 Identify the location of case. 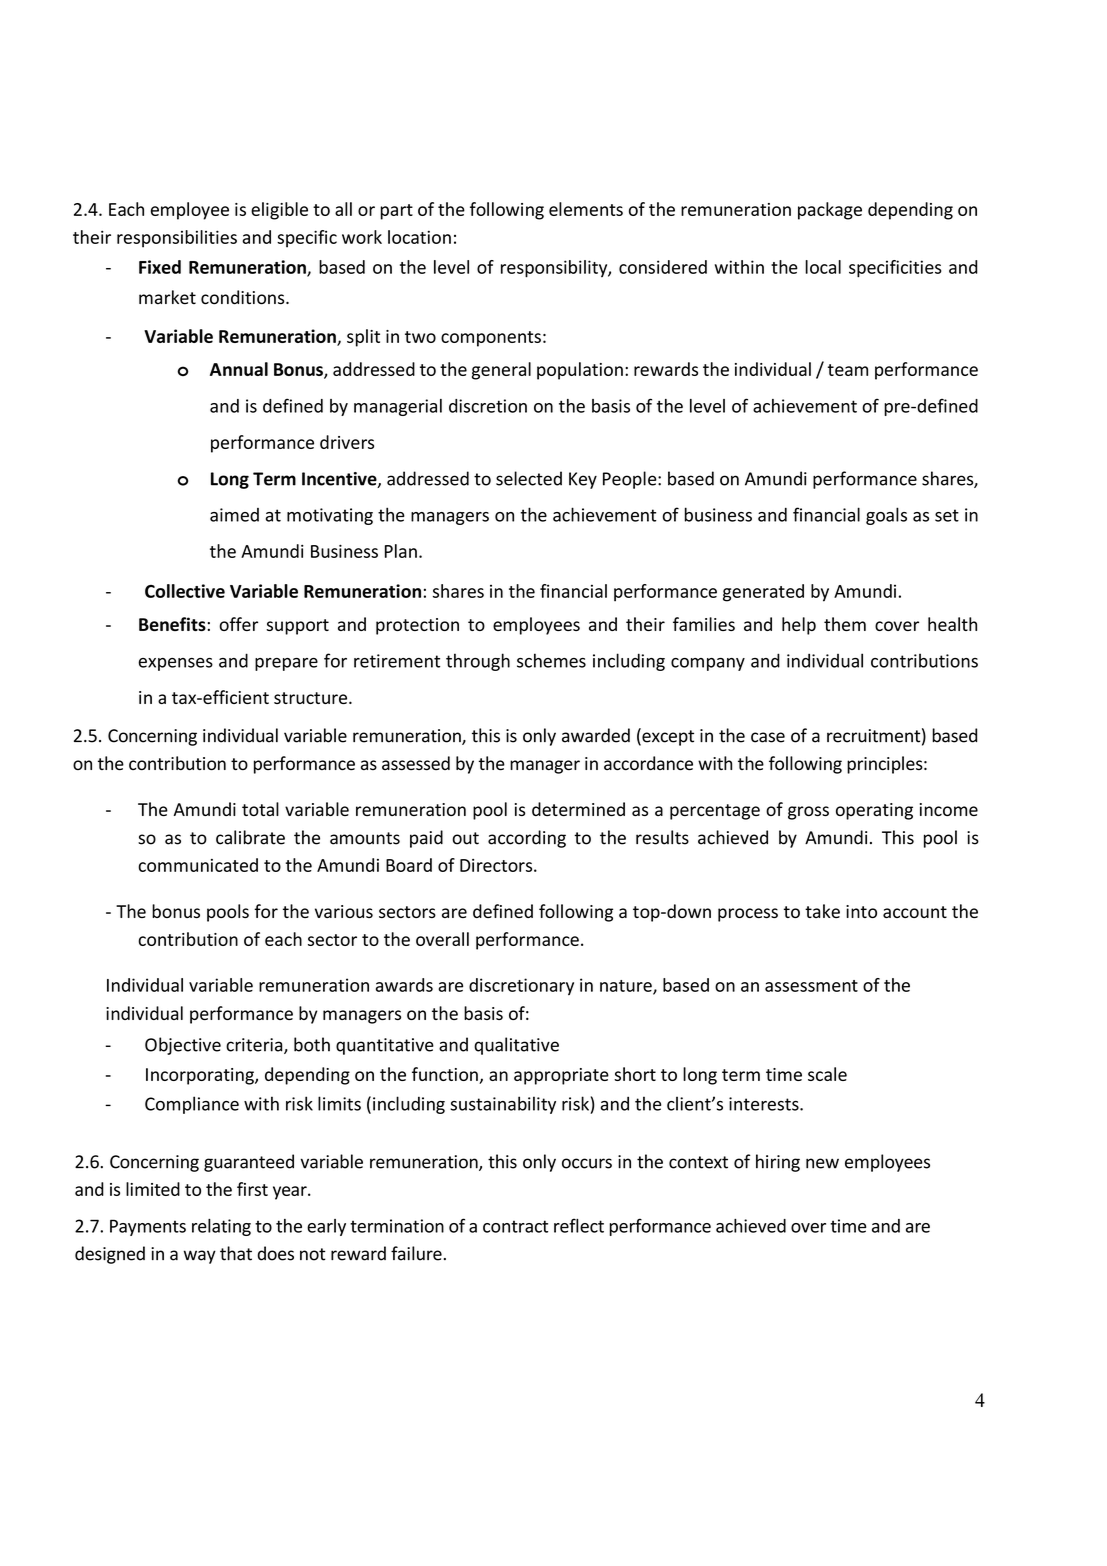
(768, 737).
